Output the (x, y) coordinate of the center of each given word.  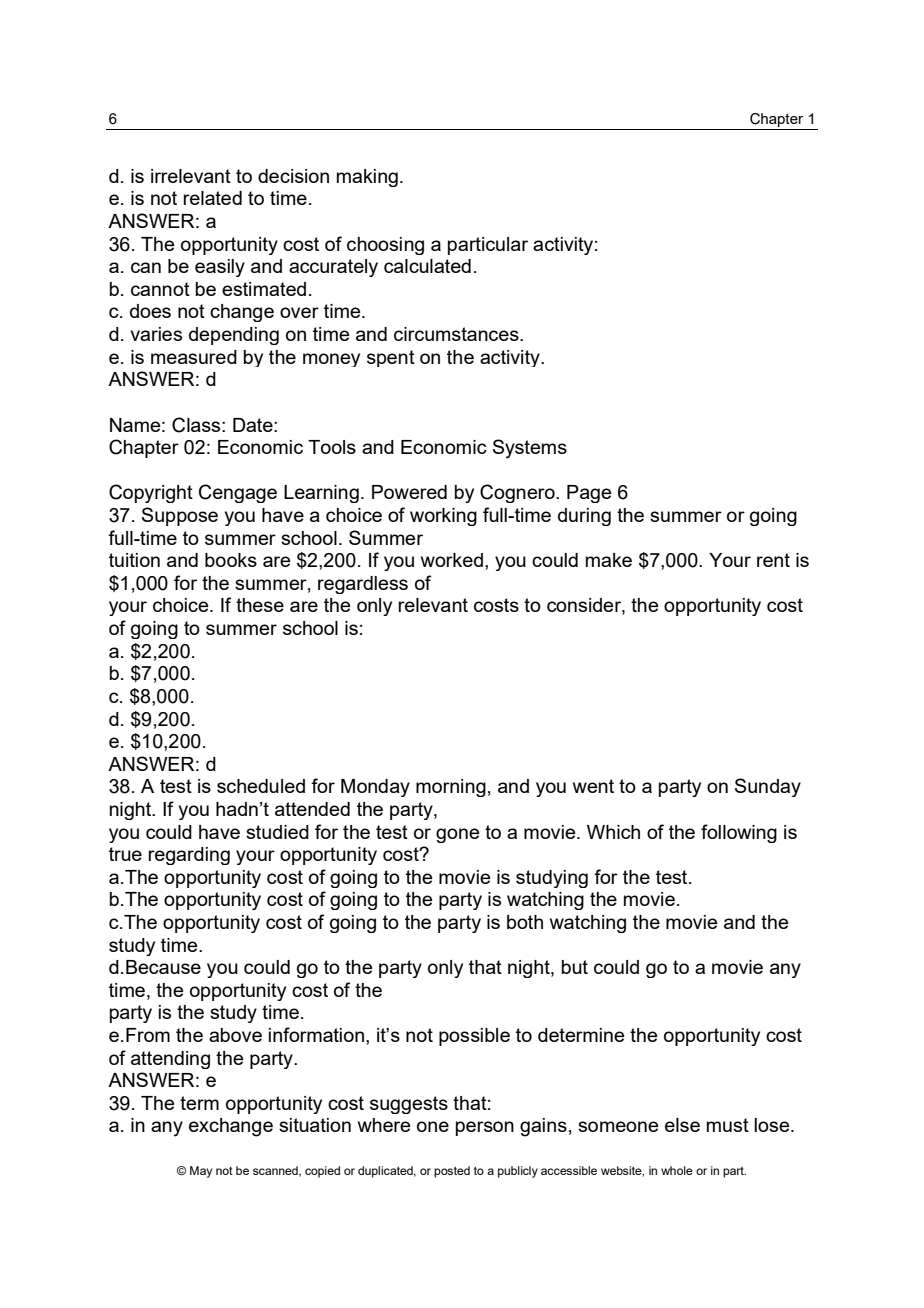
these (260, 605)
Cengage (238, 493)
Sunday (768, 787)
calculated (427, 266)
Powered (409, 492)
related (212, 198)
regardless (363, 585)
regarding (189, 856)
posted (452, 1172)
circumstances (457, 334)
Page (589, 494)
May (201, 1172)
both (525, 922)
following (739, 833)
